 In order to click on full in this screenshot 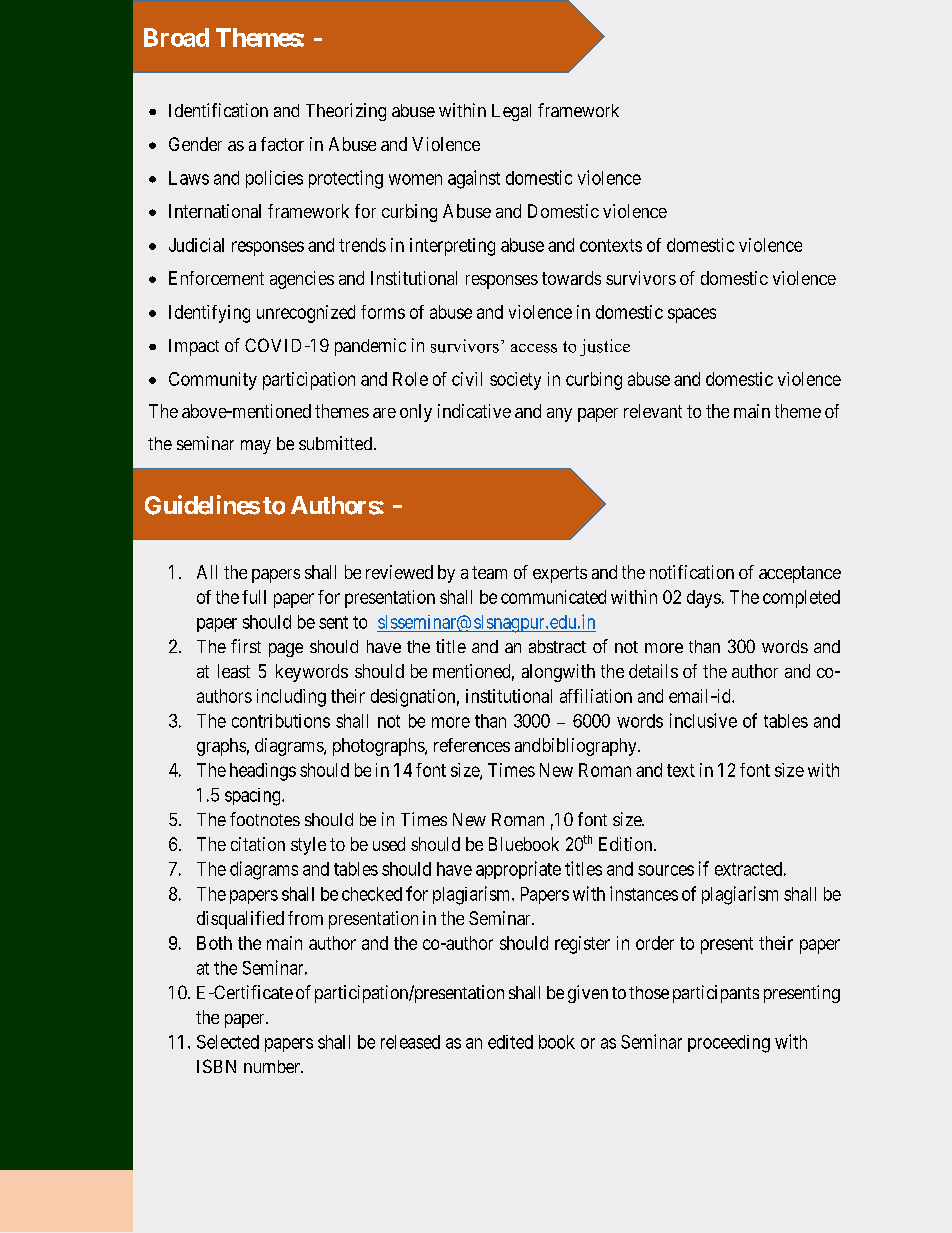, I will do `click(254, 597)`.
